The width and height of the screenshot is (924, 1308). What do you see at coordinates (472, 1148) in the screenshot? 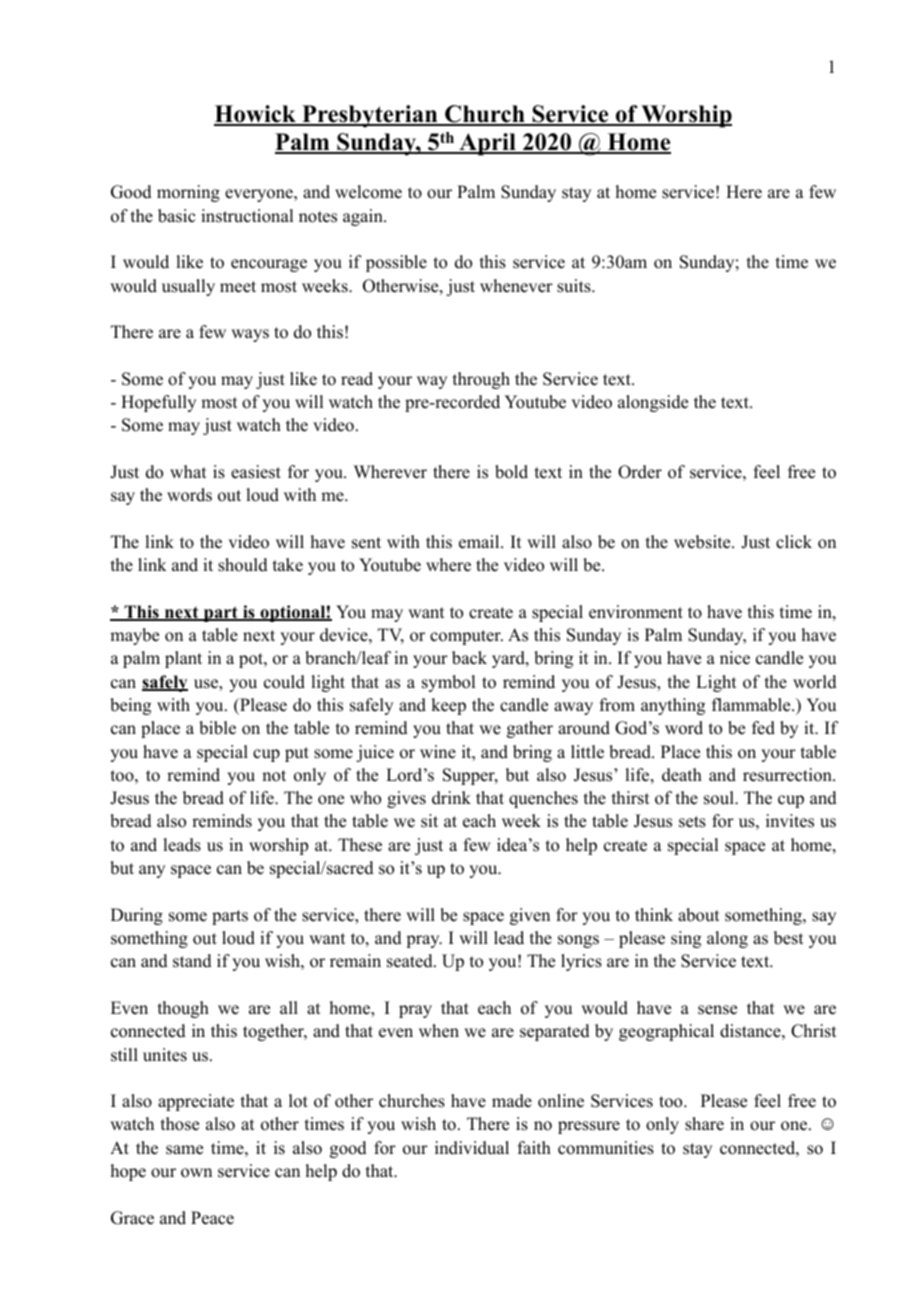
I see `individual` at bounding box center [472, 1148].
